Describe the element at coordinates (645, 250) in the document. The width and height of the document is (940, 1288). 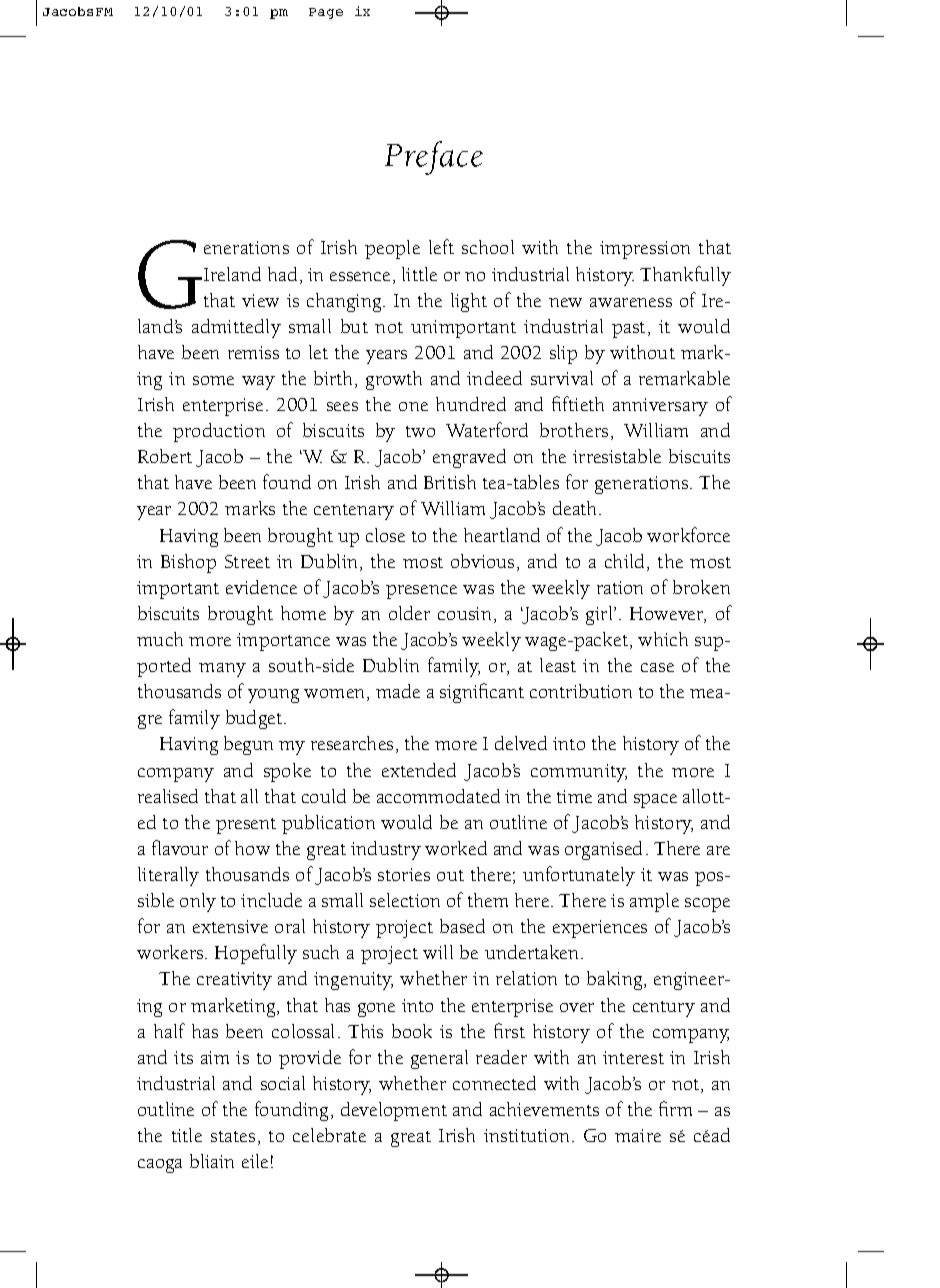
I see `impression` at that location.
